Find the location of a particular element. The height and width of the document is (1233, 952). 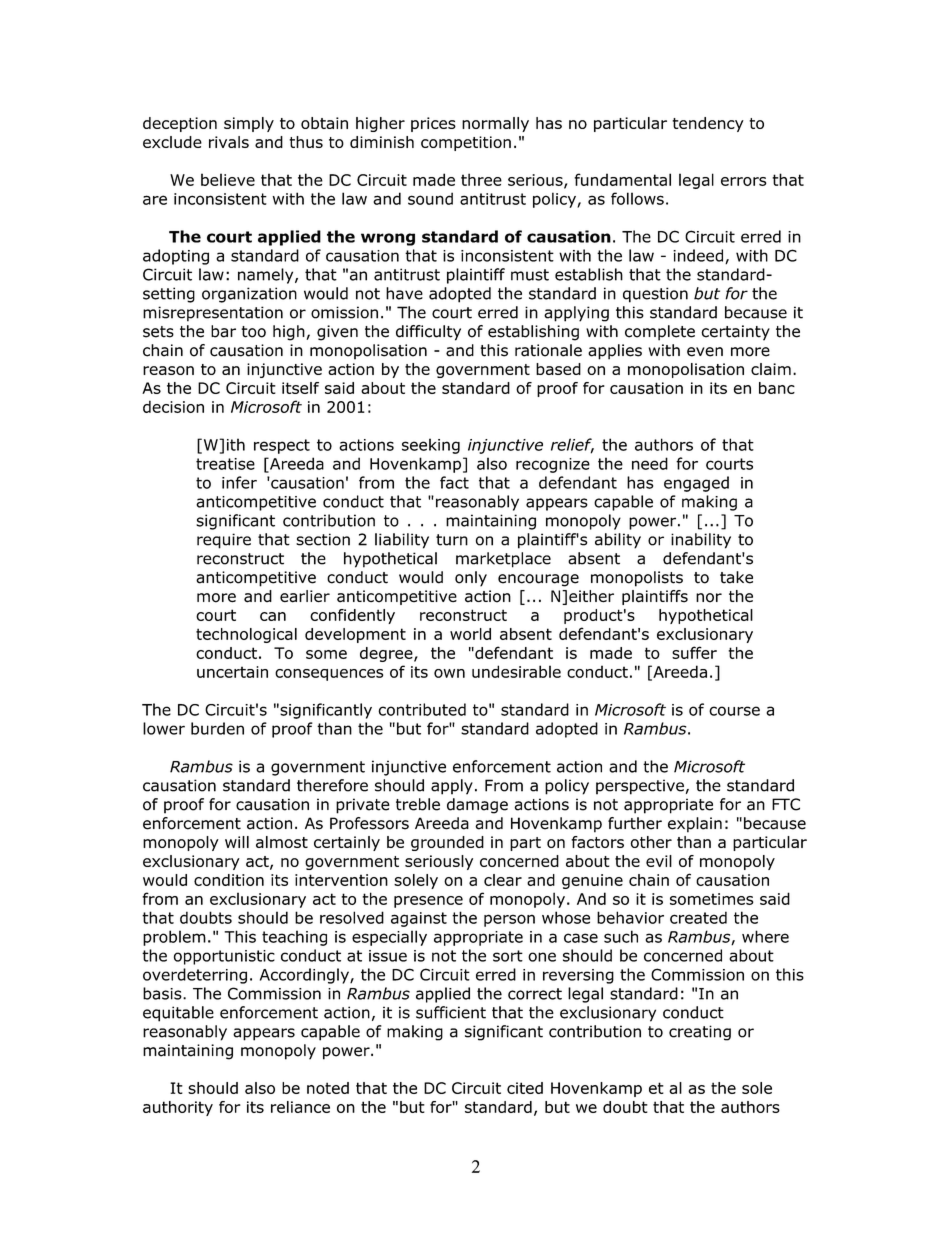

rivals is located at coordinates (229, 142).
